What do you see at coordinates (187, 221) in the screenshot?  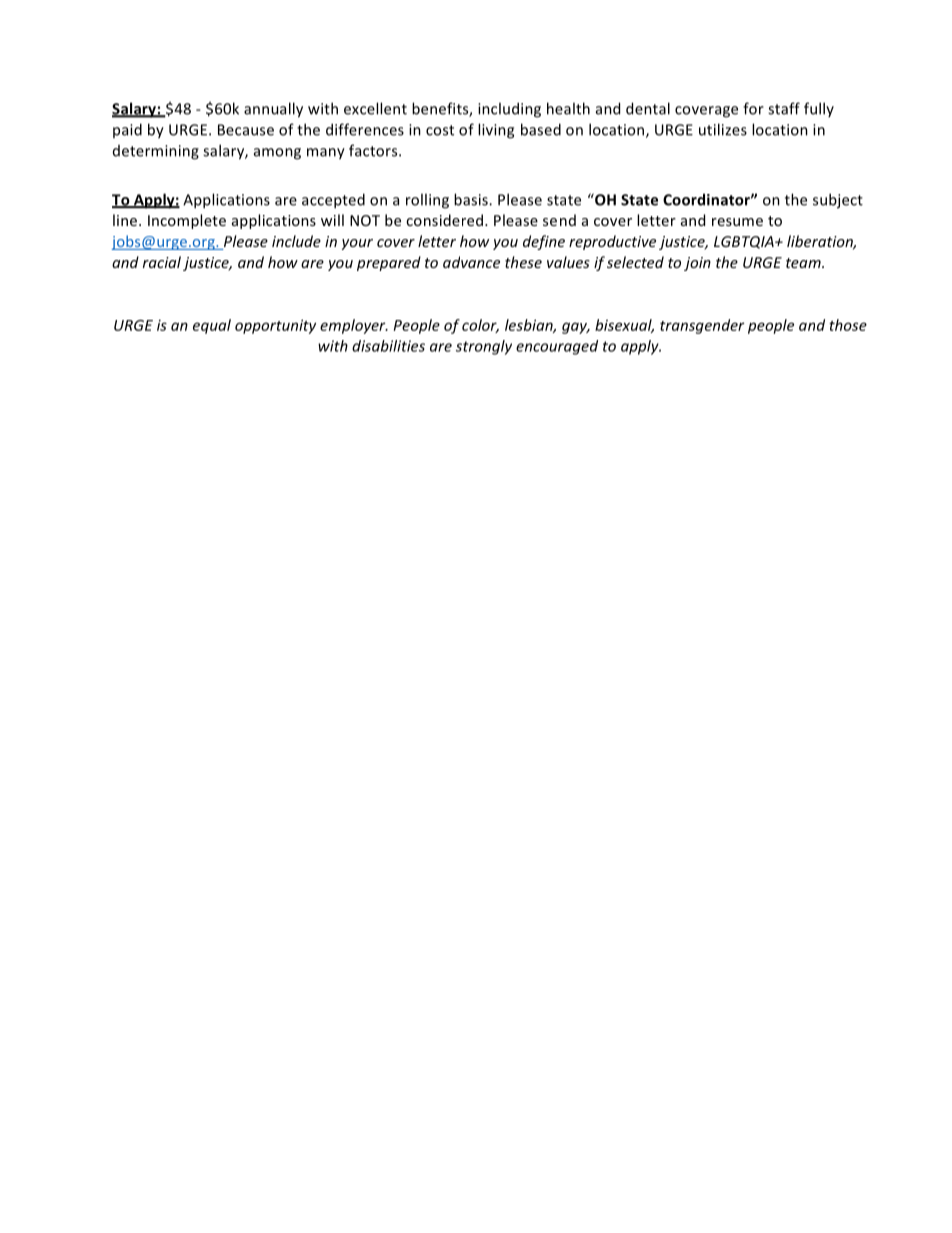 I see `Incomplete` at bounding box center [187, 221].
